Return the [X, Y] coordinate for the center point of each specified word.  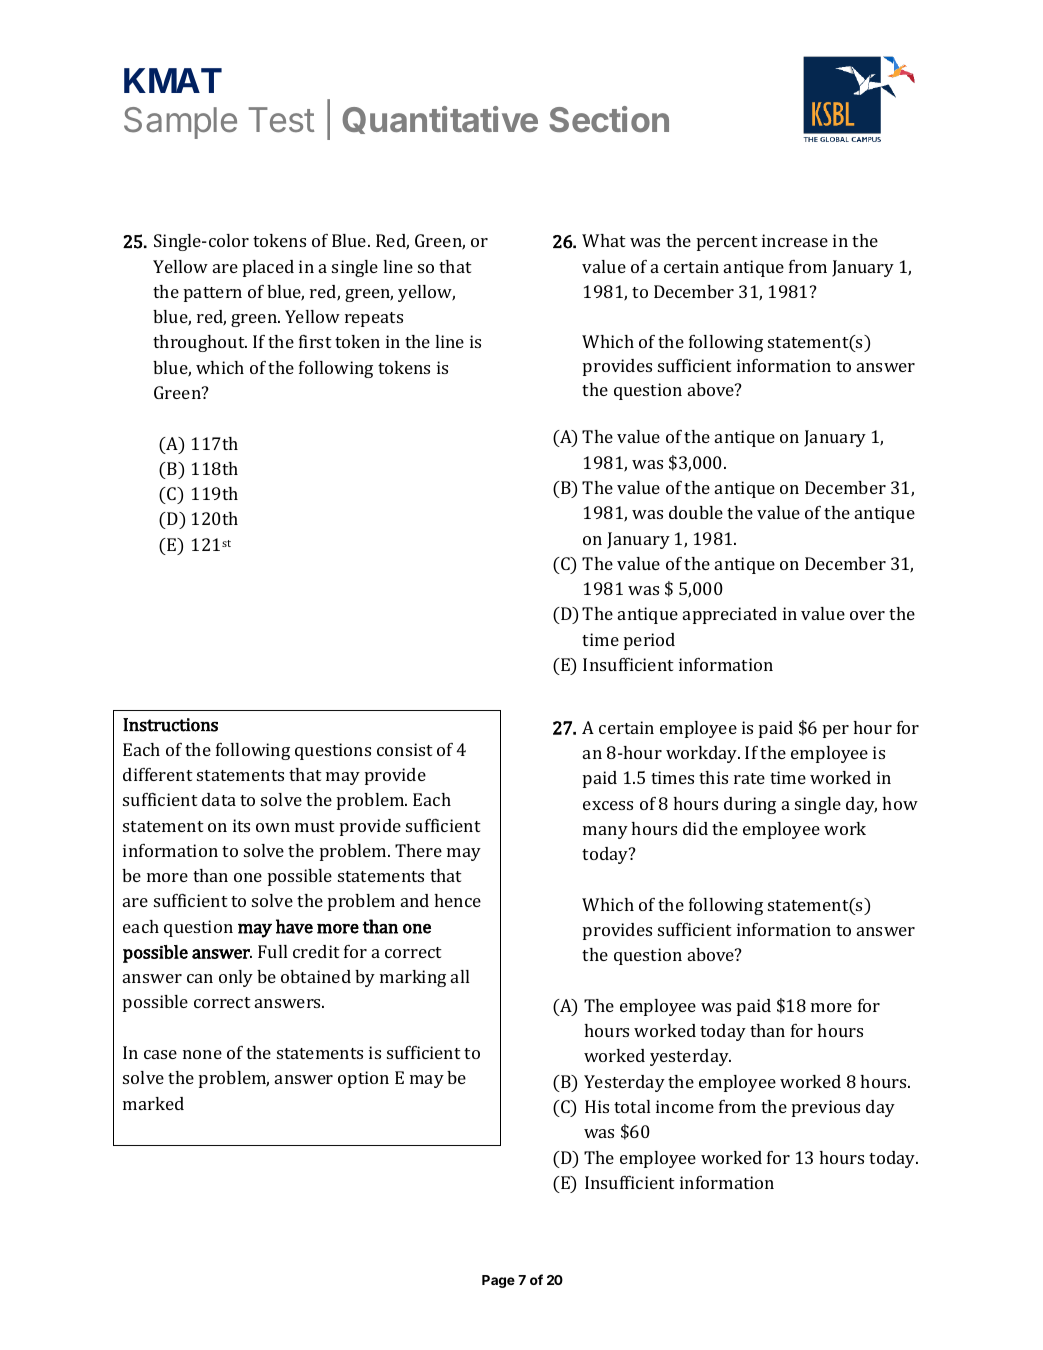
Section [609, 119]
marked [153, 1103]
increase [795, 240]
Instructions [170, 725]
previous [826, 1108]
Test [281, 119]
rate [749, 778]
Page [498, 1281]
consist [405, 749]
